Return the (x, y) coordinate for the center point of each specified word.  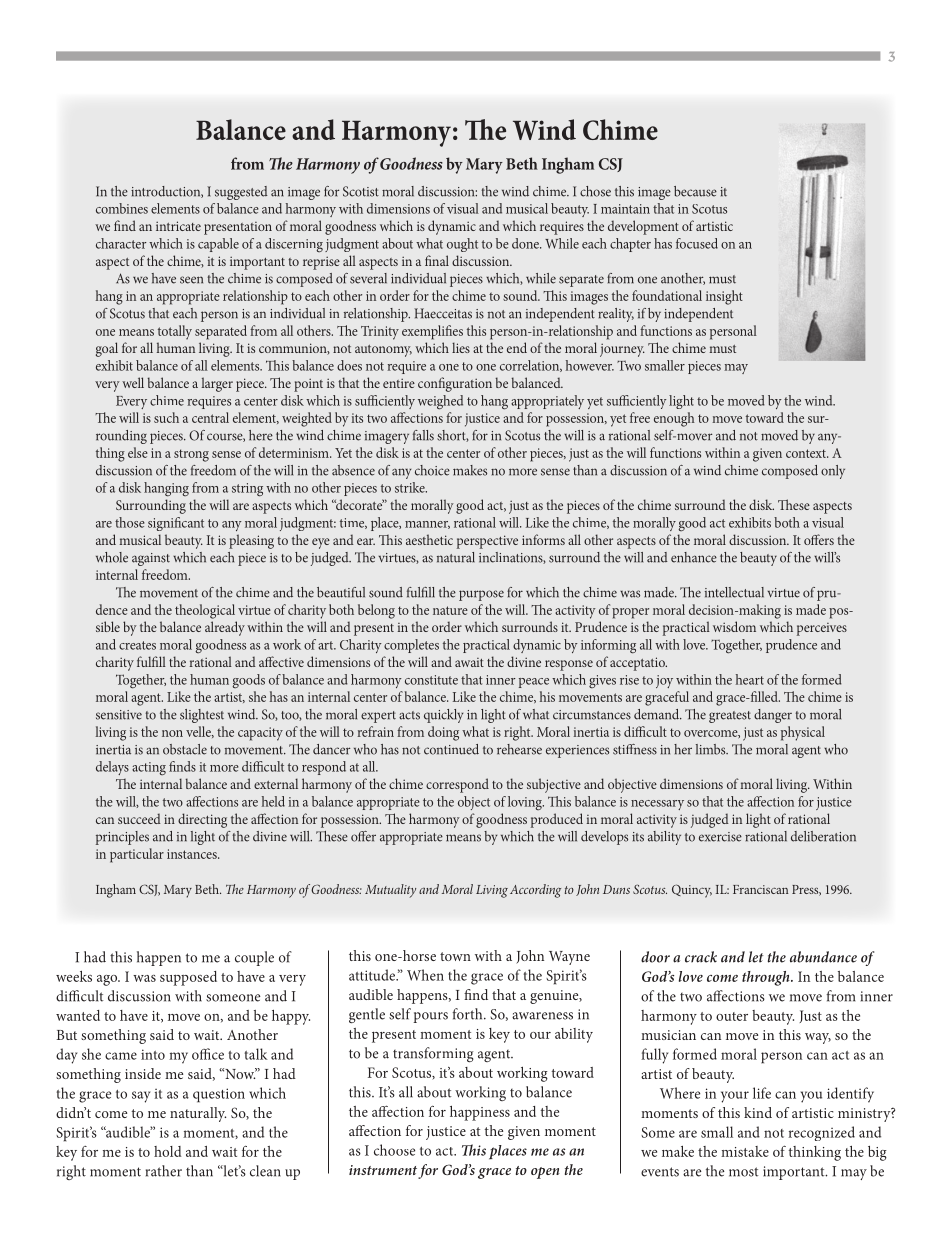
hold (168, 1151)
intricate (178, 226)
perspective (487, 542)
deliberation (823, 836)
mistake (745, 1151)
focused (697, 243)
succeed (139, 818)
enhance (694, 557)
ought (462, 245)
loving (526, 803)
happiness (480, 1113)
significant (176, 524)
